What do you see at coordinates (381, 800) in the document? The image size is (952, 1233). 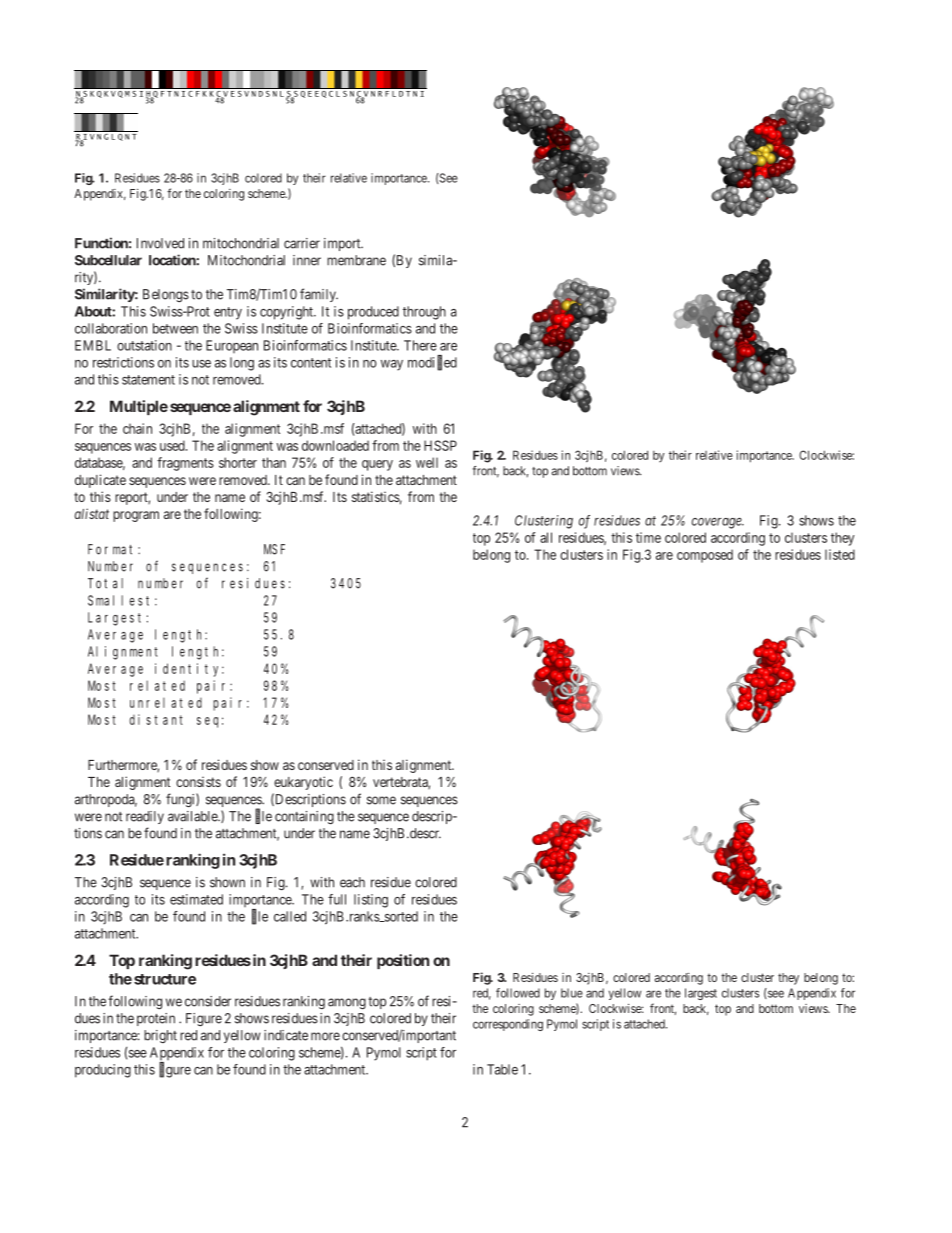 I see `some` at bounding box center [381, 800].
